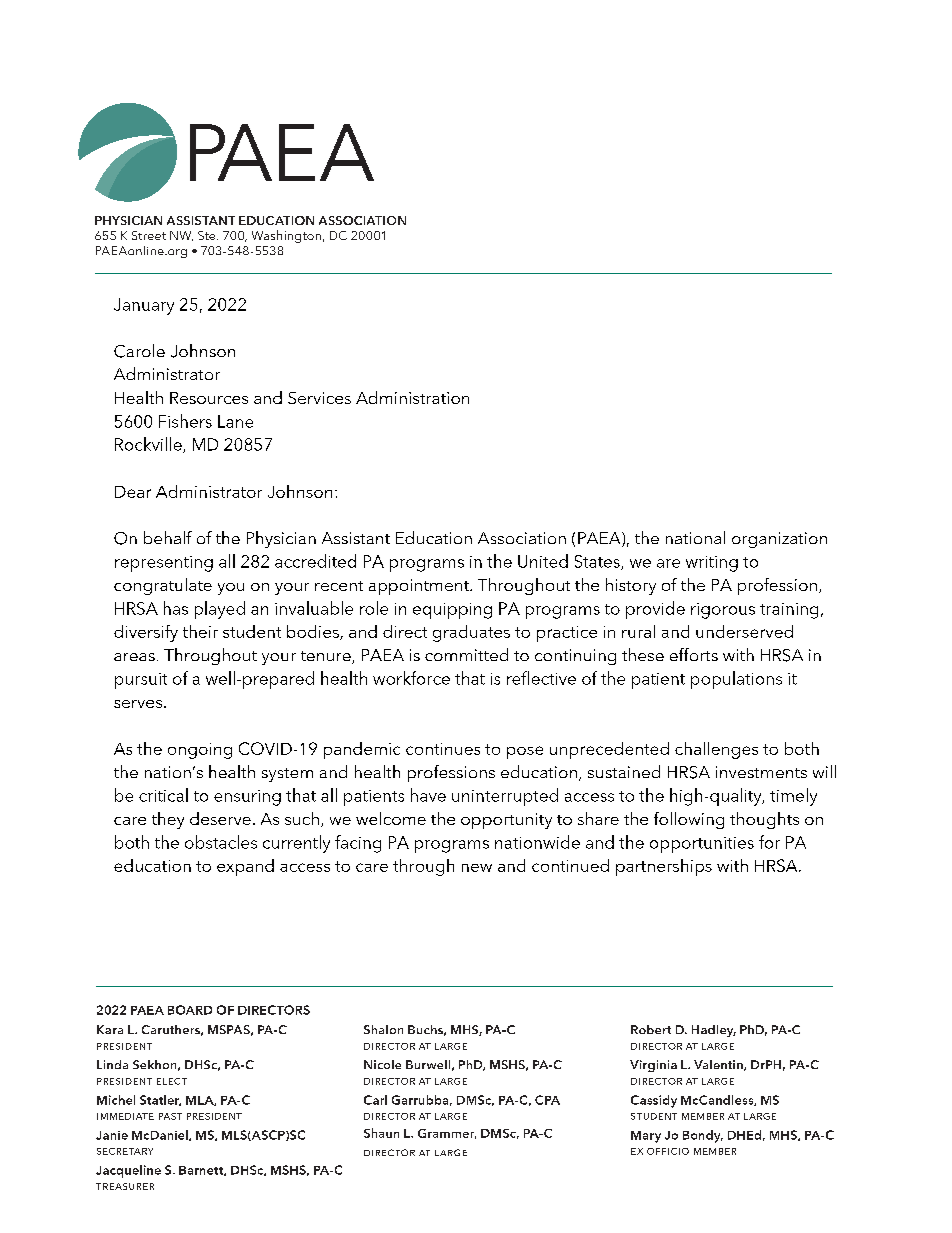  Describe the element at coordinates (286, 236) in the screenshot. I see `Washington` at that location.
